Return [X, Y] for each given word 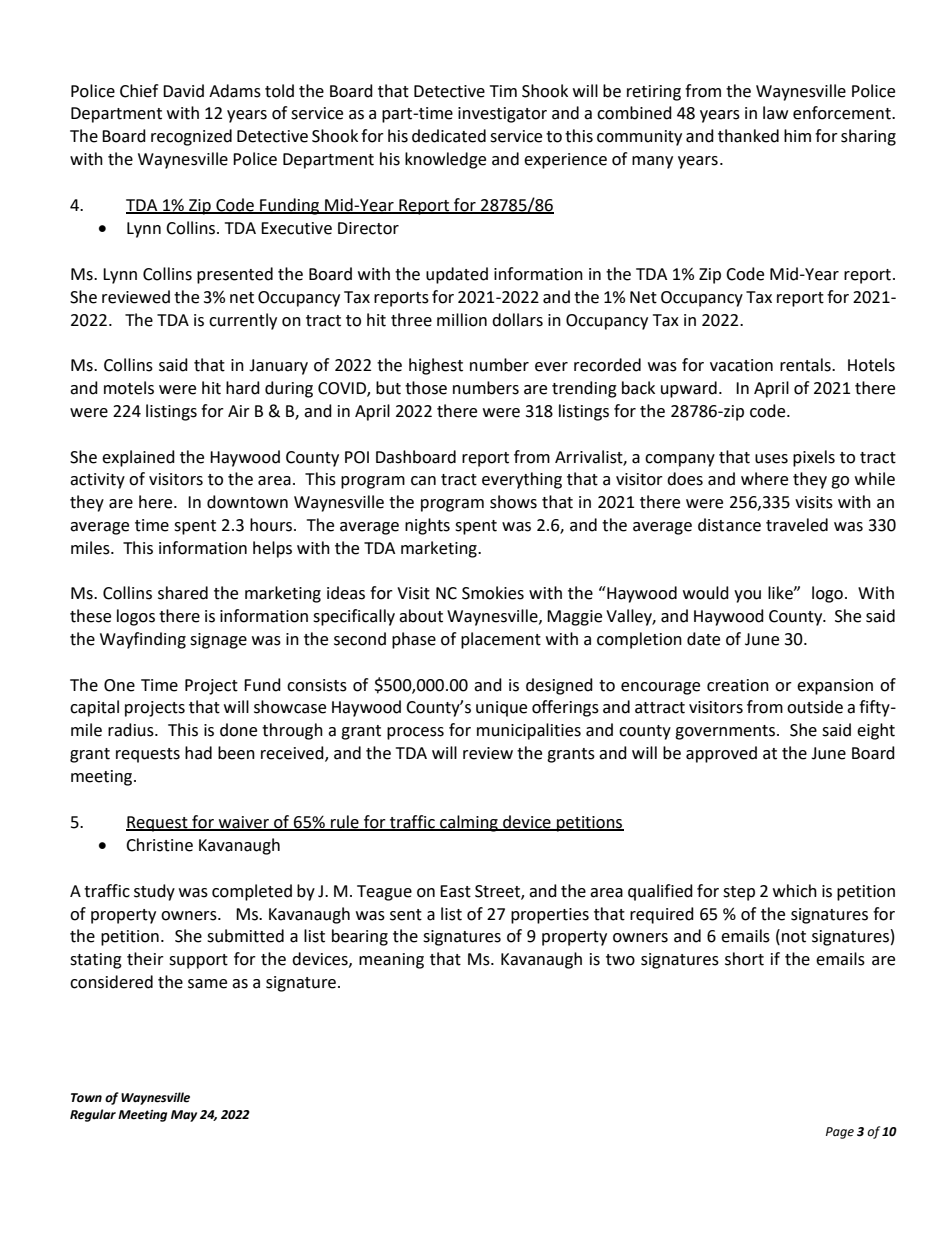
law [775, 113]
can [423, 481]
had [198, 753]
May [184, 1116]
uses [771, 459]
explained [138, 458]
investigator [502, 115]
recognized [191, 137]
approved [721, 754]
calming [469, 823]
